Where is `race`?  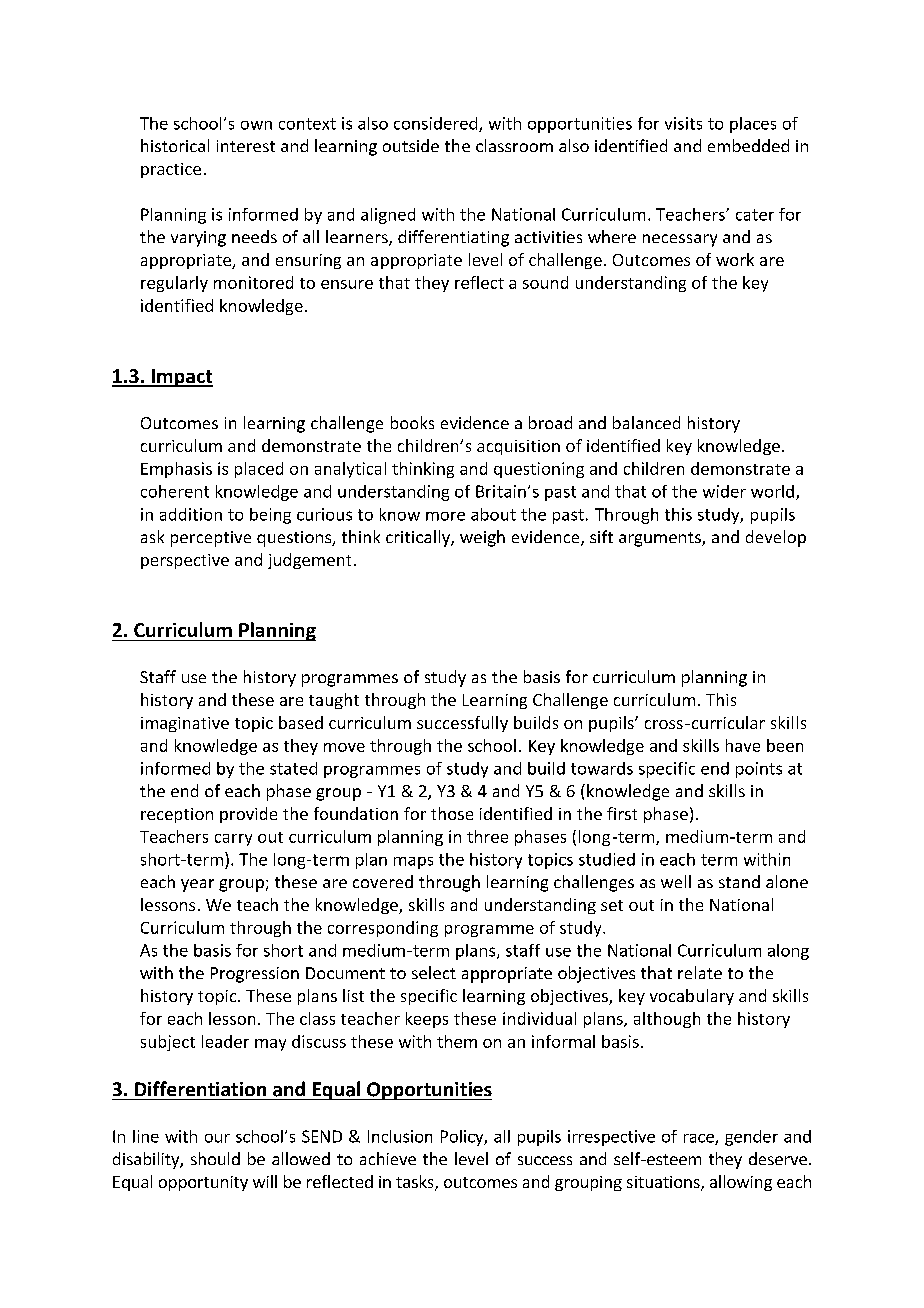
race is located at coordinates (700, 1139).
